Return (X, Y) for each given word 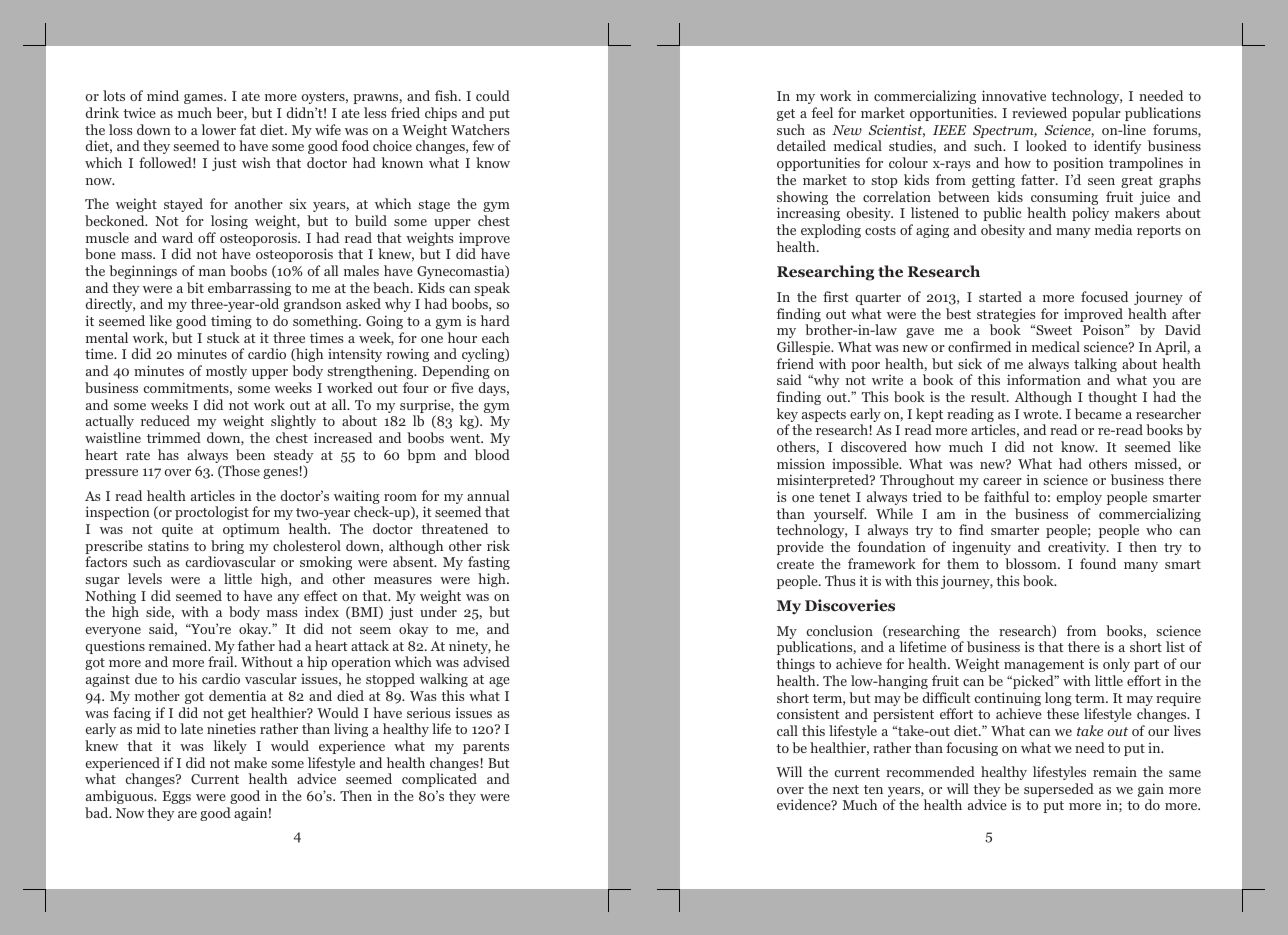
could (493, 95)
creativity (1078, 548)
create (795, 564)
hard (495, 320)
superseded (1059, 790)
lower (218, 129)
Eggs (177, 797)
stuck (223, 337)
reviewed (1039, 112)
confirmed (979, 346)
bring (226, 548)
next (846, 789)
